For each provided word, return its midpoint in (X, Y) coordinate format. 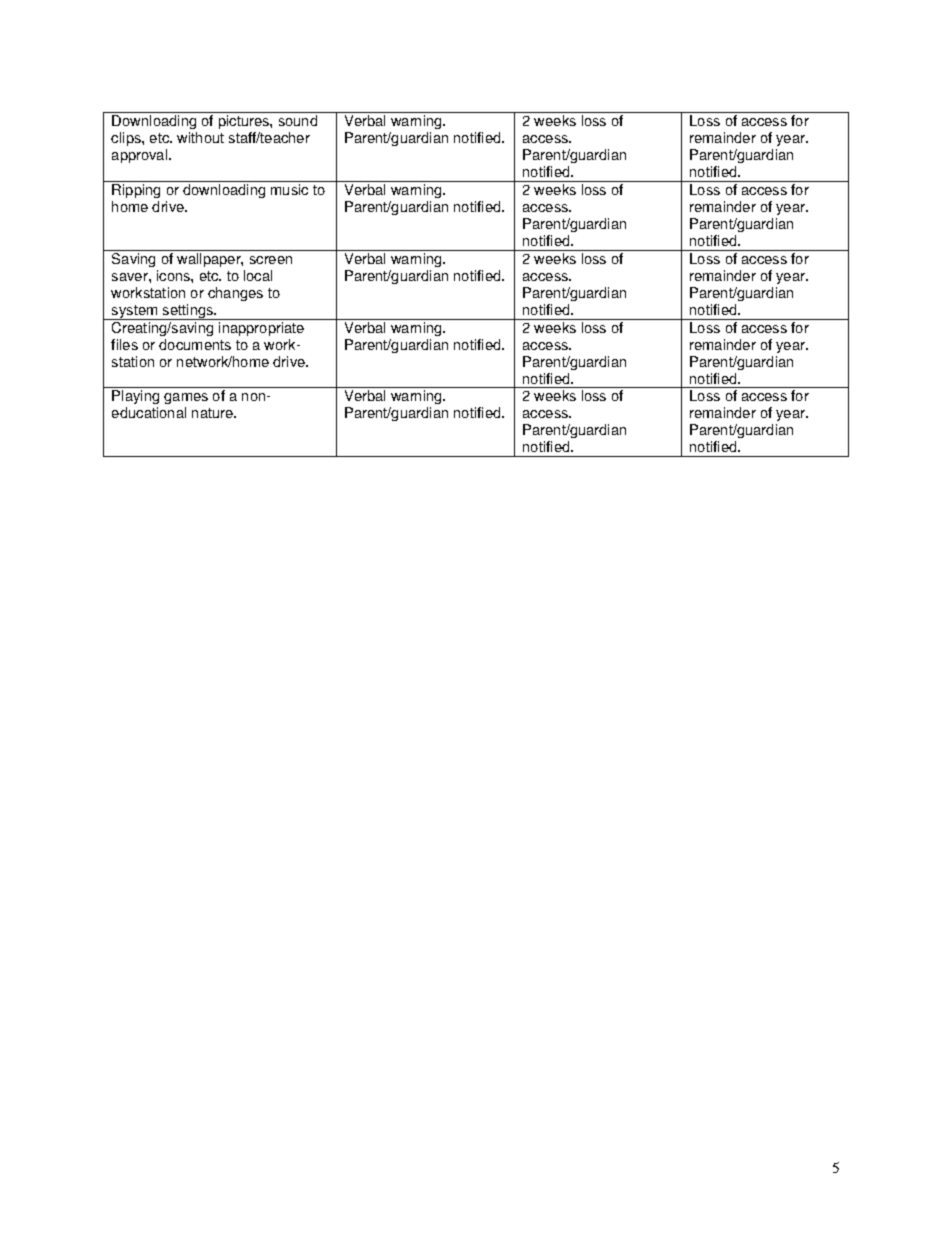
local (258, 275)
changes (235, 294)
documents (195, 344)
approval (141, 156)
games (186, 400)
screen (271, 260)
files (124, 344)
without (200, 137)
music (289, 189)
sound (298, 120)
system (135, 312)
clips (127, 139)
